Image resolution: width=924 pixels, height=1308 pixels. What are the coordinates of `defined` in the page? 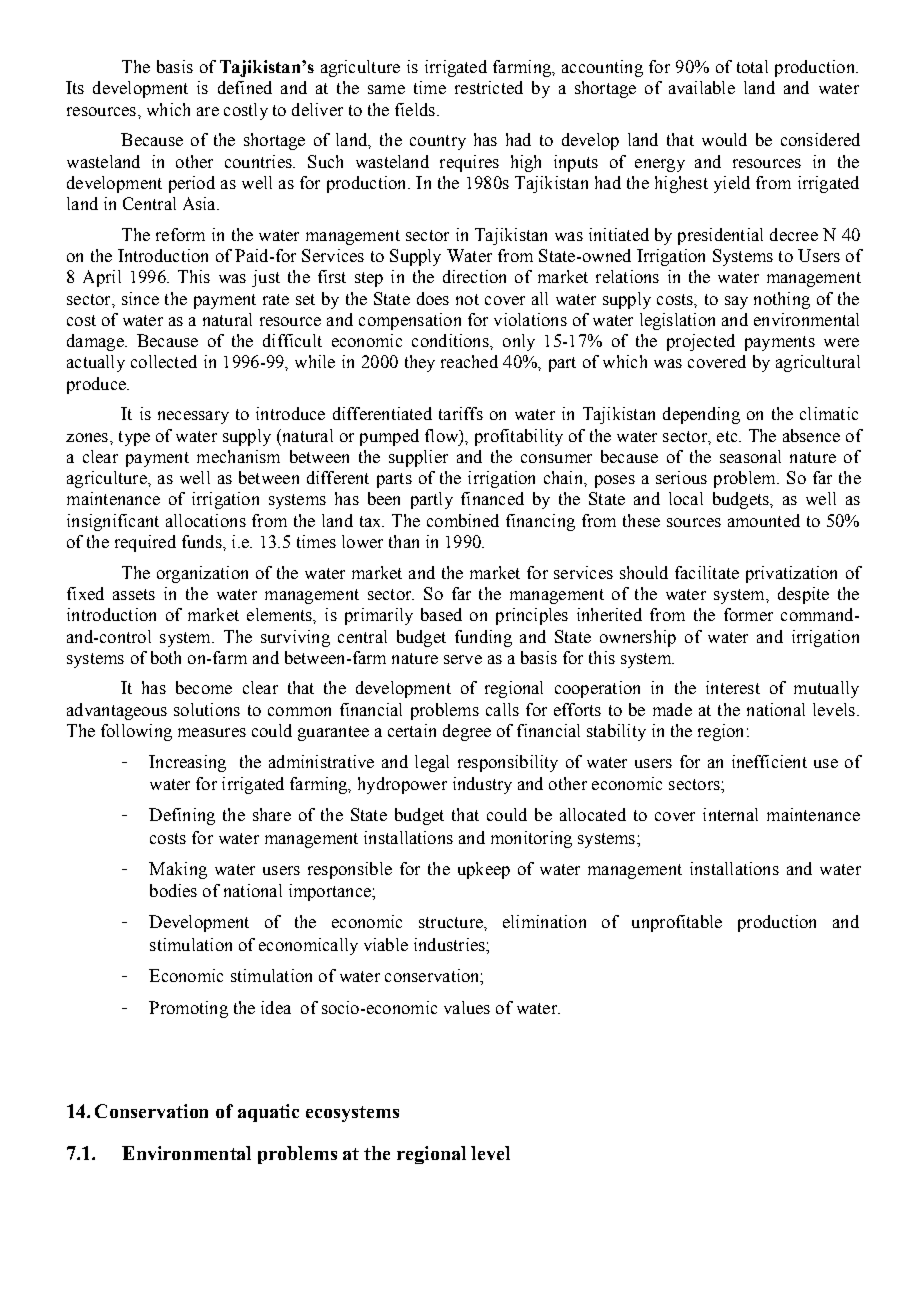 It's located at (245, 87).
